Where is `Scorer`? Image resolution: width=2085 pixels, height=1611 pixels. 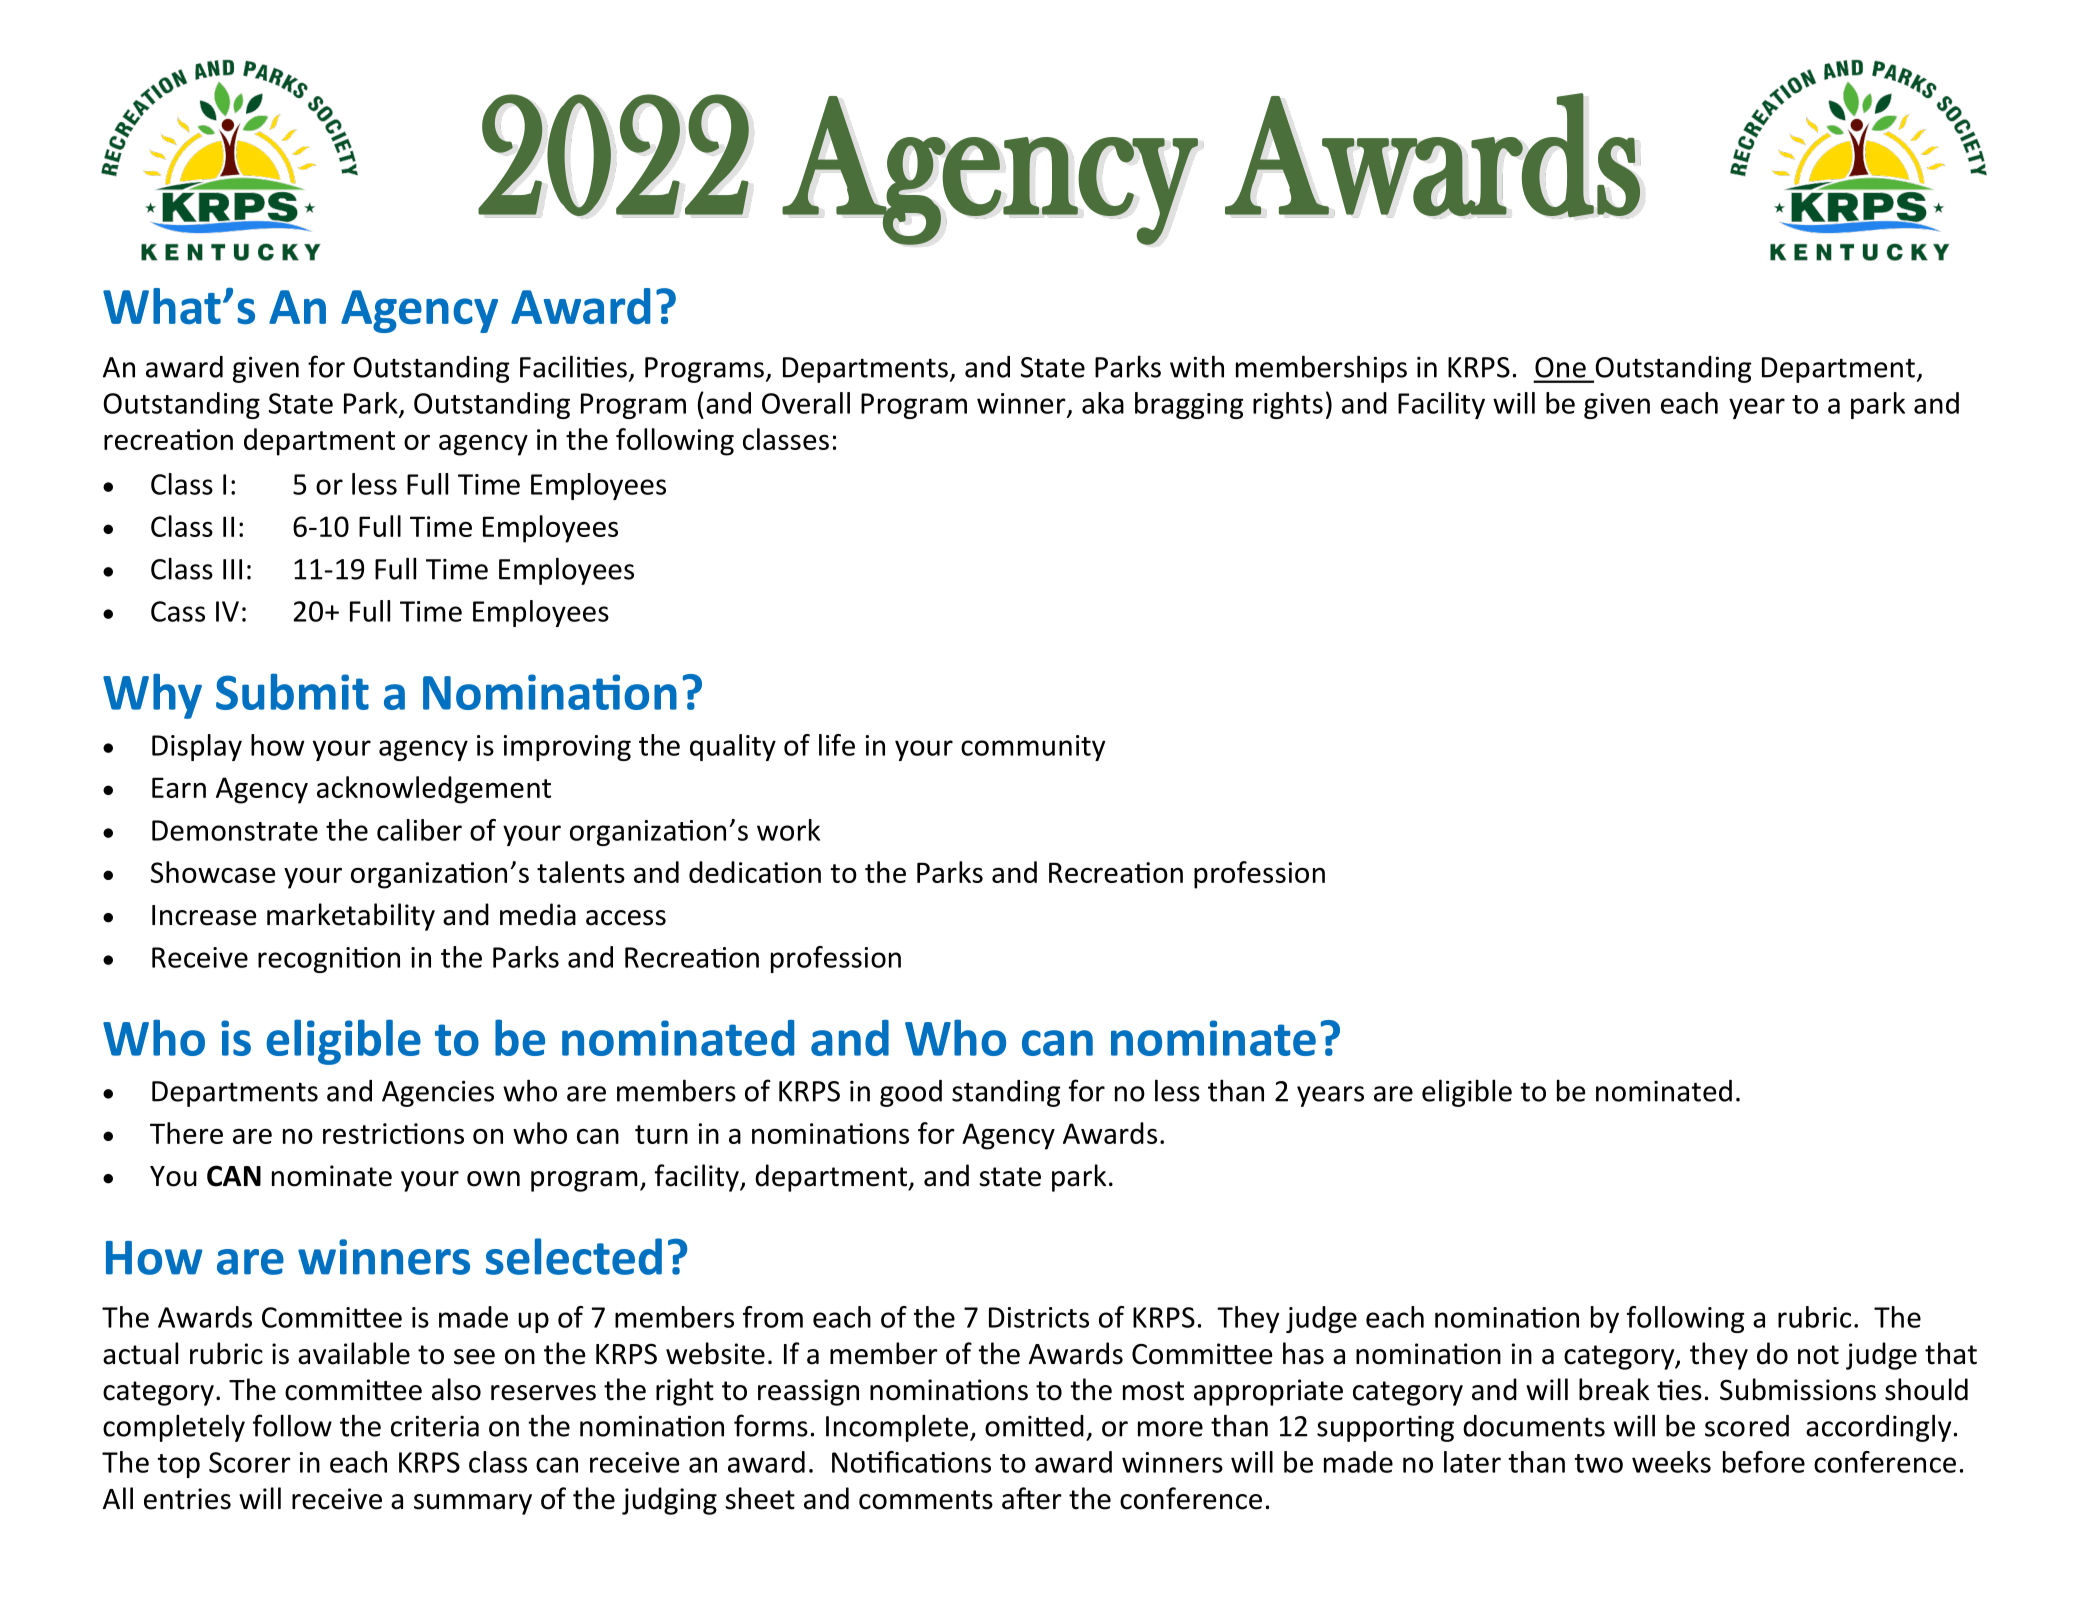
Scorer is located at coordinates (250, 1462).
